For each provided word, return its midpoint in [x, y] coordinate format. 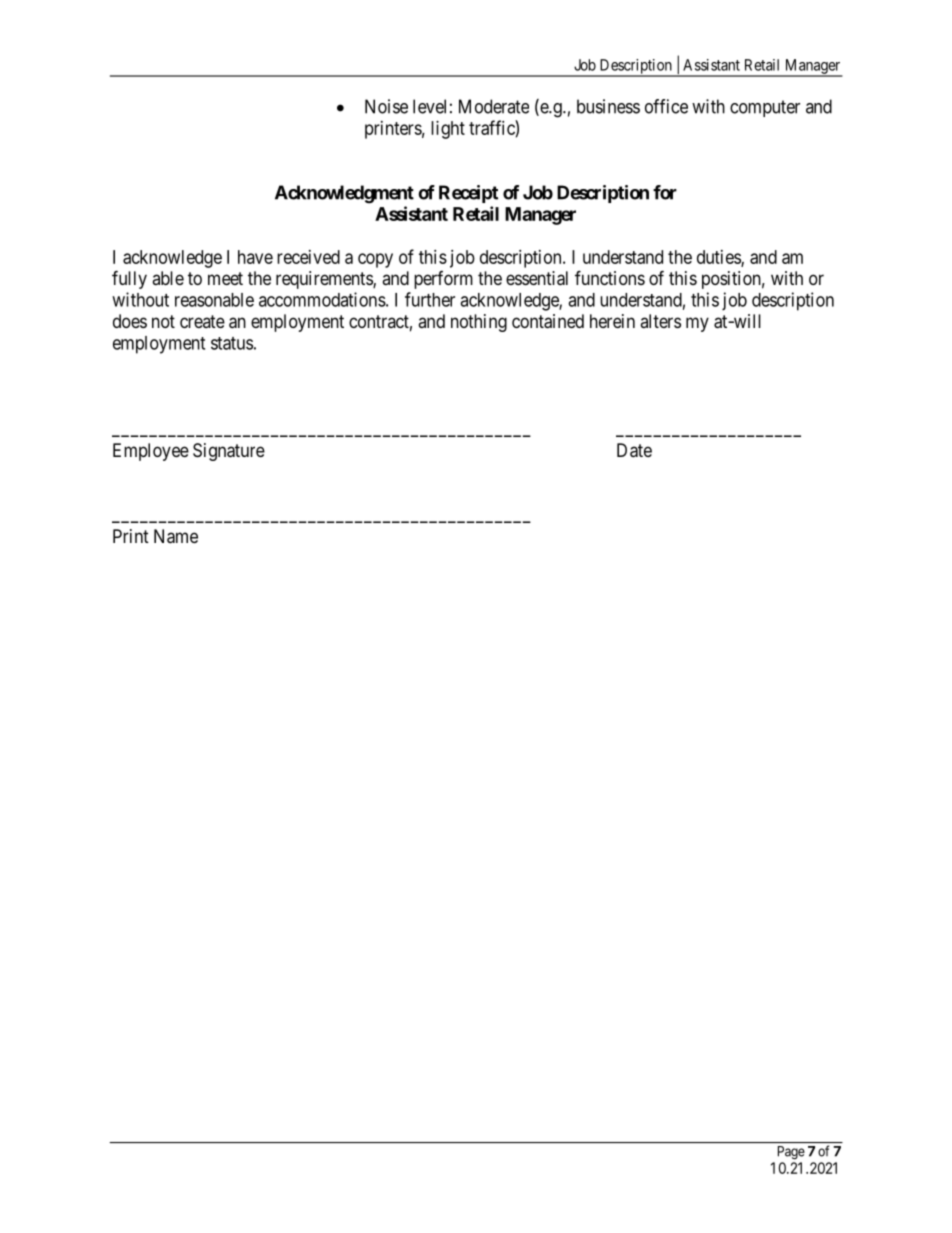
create [202, 321]
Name [176, 536]
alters [660, 321]
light [448, 130]
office [666, 106]
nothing [479, 323]
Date [634, 450]
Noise [386, 106]
